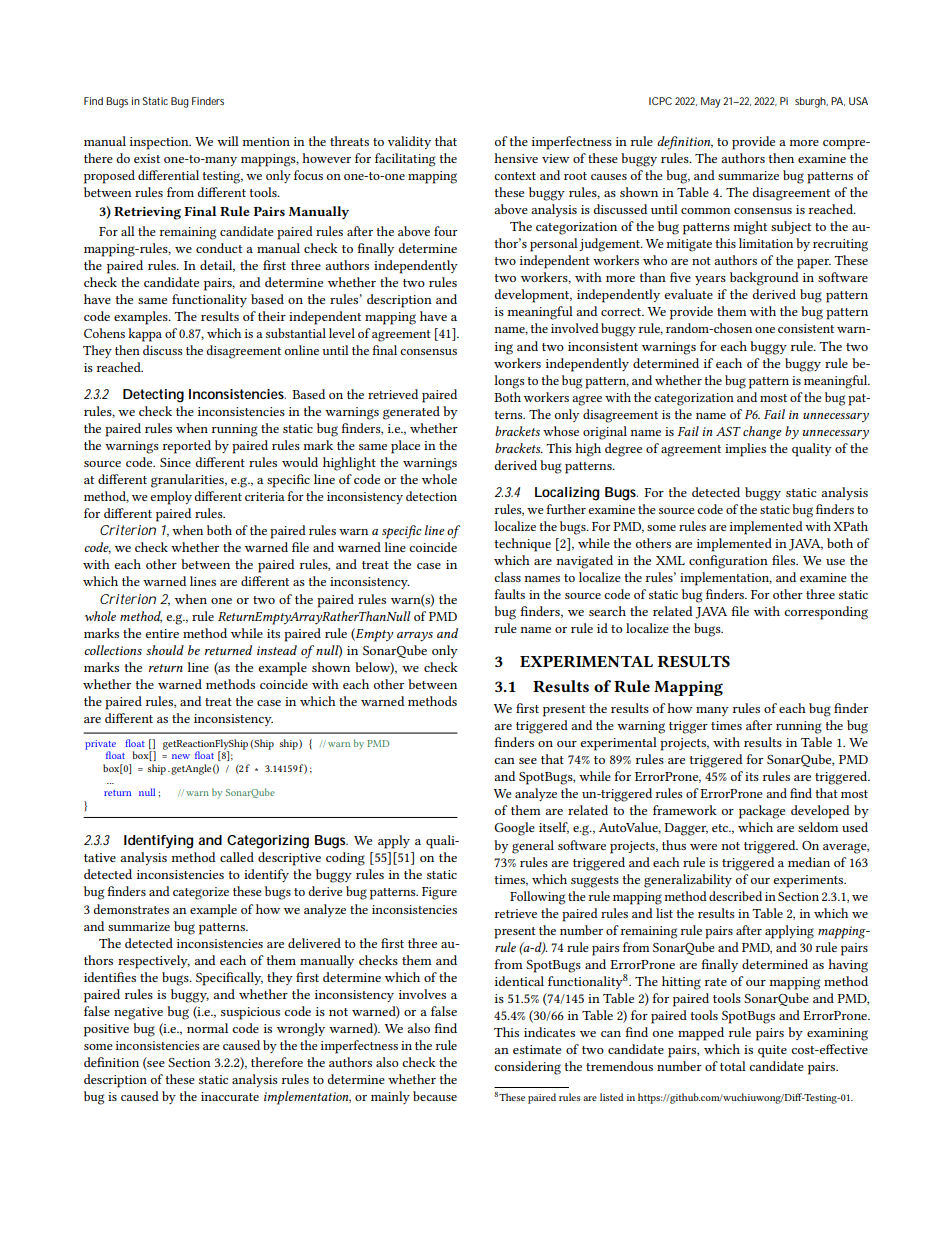 Image resolution: width=952 pixels, height=1233 pixels. Describe the element at coordinates (826, 613) in the document. I see `corresponding` at that location.
